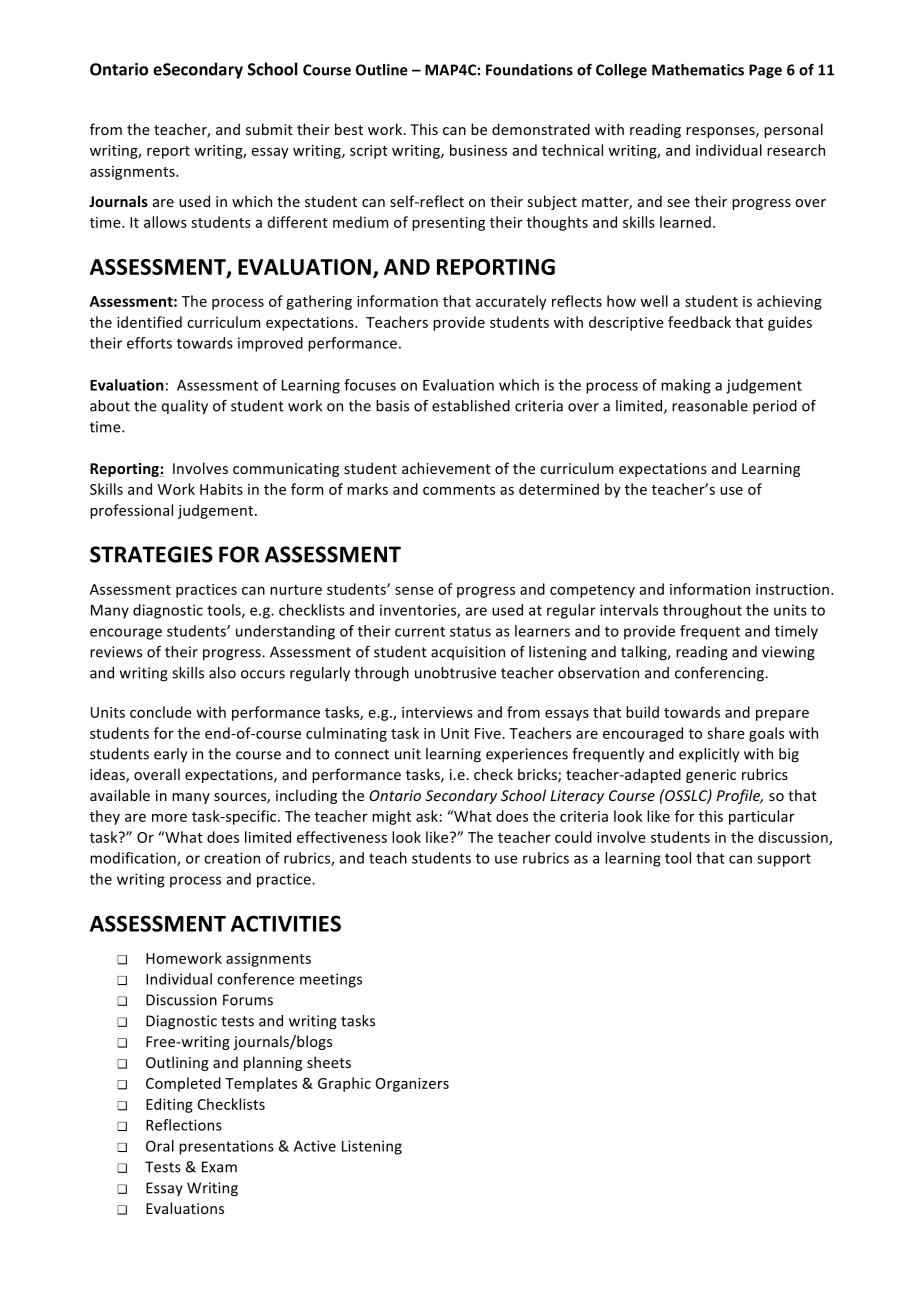 The image size is (924, 1308). What do you see at coordinates (720, 674) in the page?
I see `conferencing` at bounding box center [720, 674].
